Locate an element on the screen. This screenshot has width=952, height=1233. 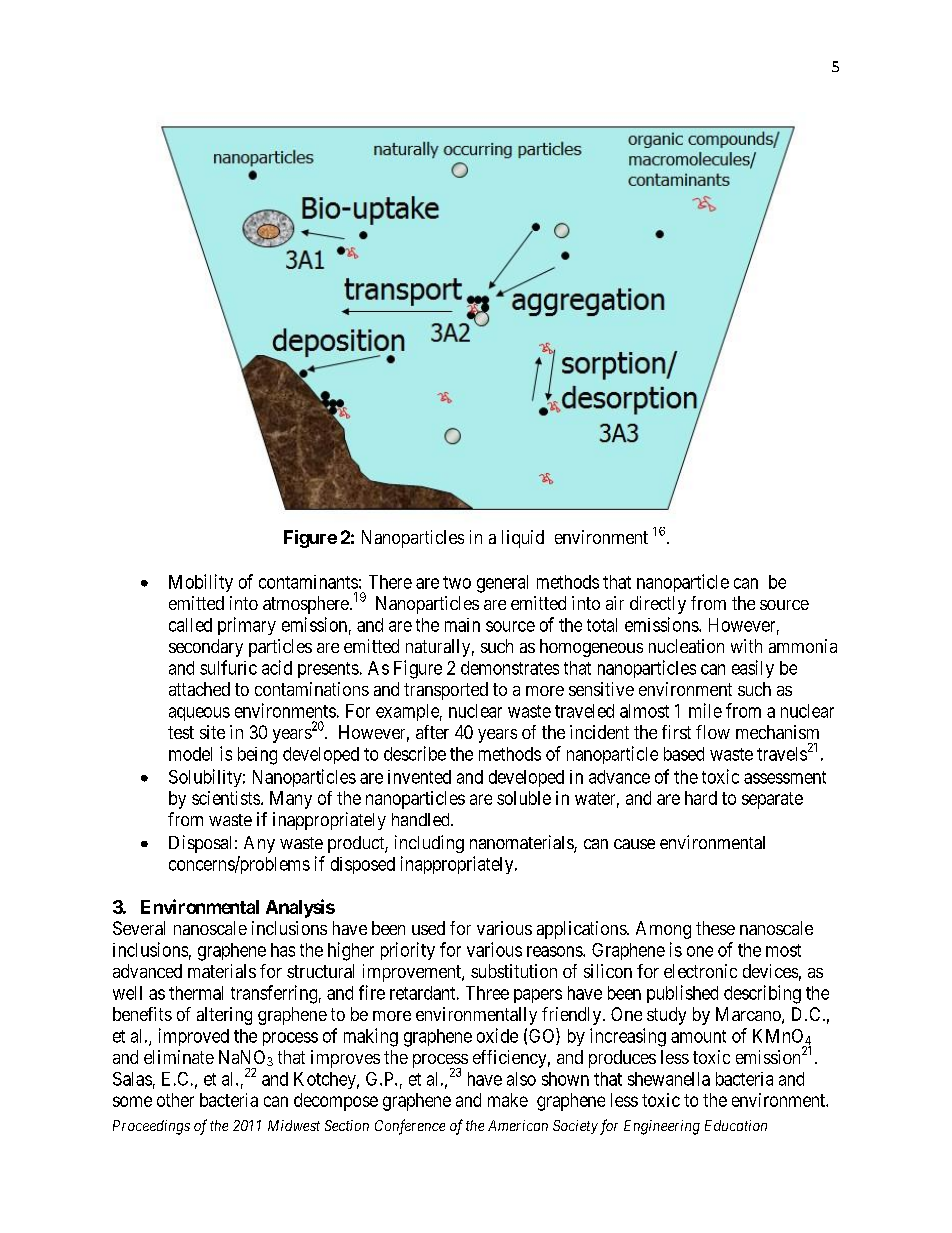
two is located at coordinates (457, 582).
